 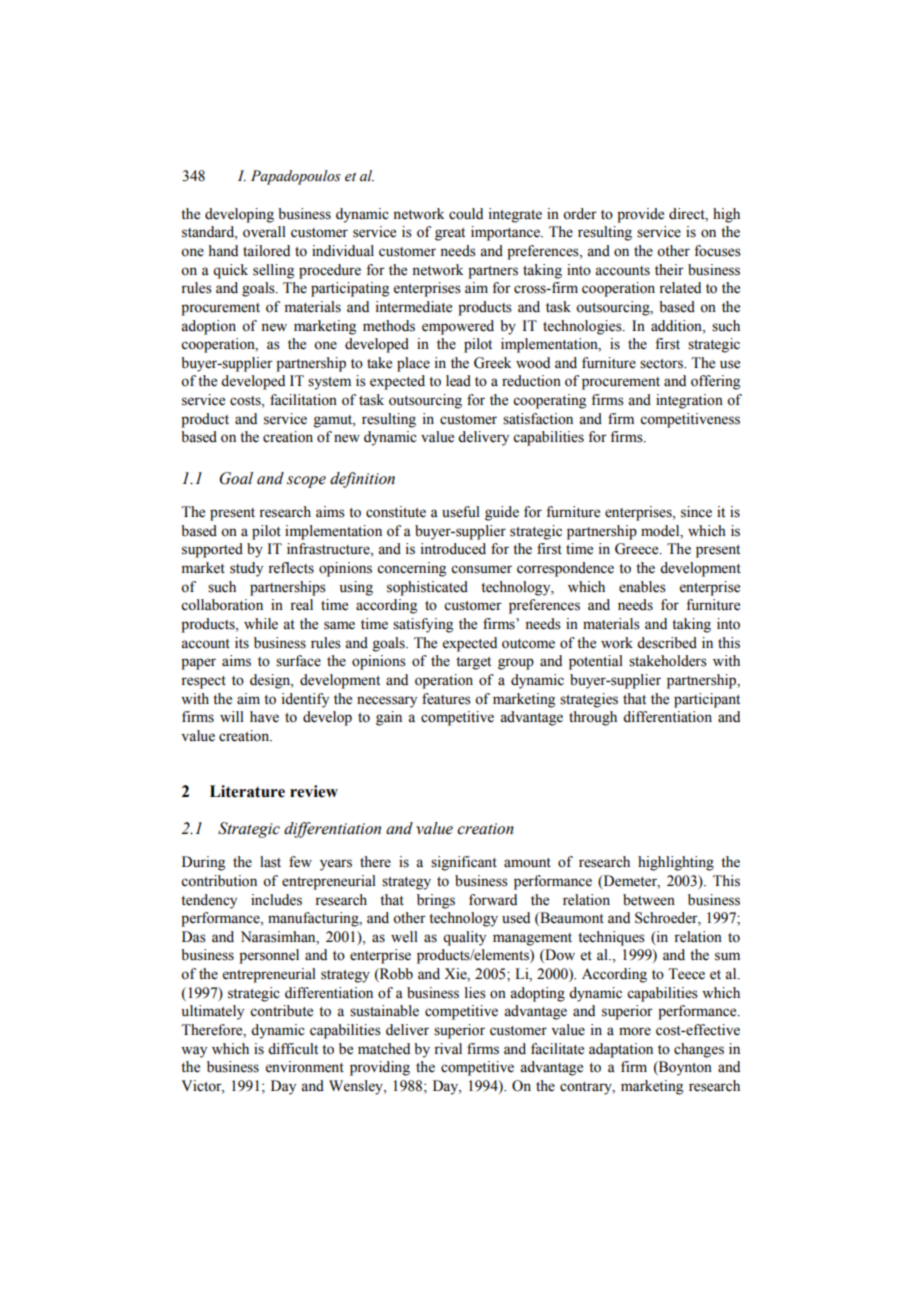 What do you see at coordinates (264, 232) in the document?
I see `overall` at bounding box center [264, 232].
